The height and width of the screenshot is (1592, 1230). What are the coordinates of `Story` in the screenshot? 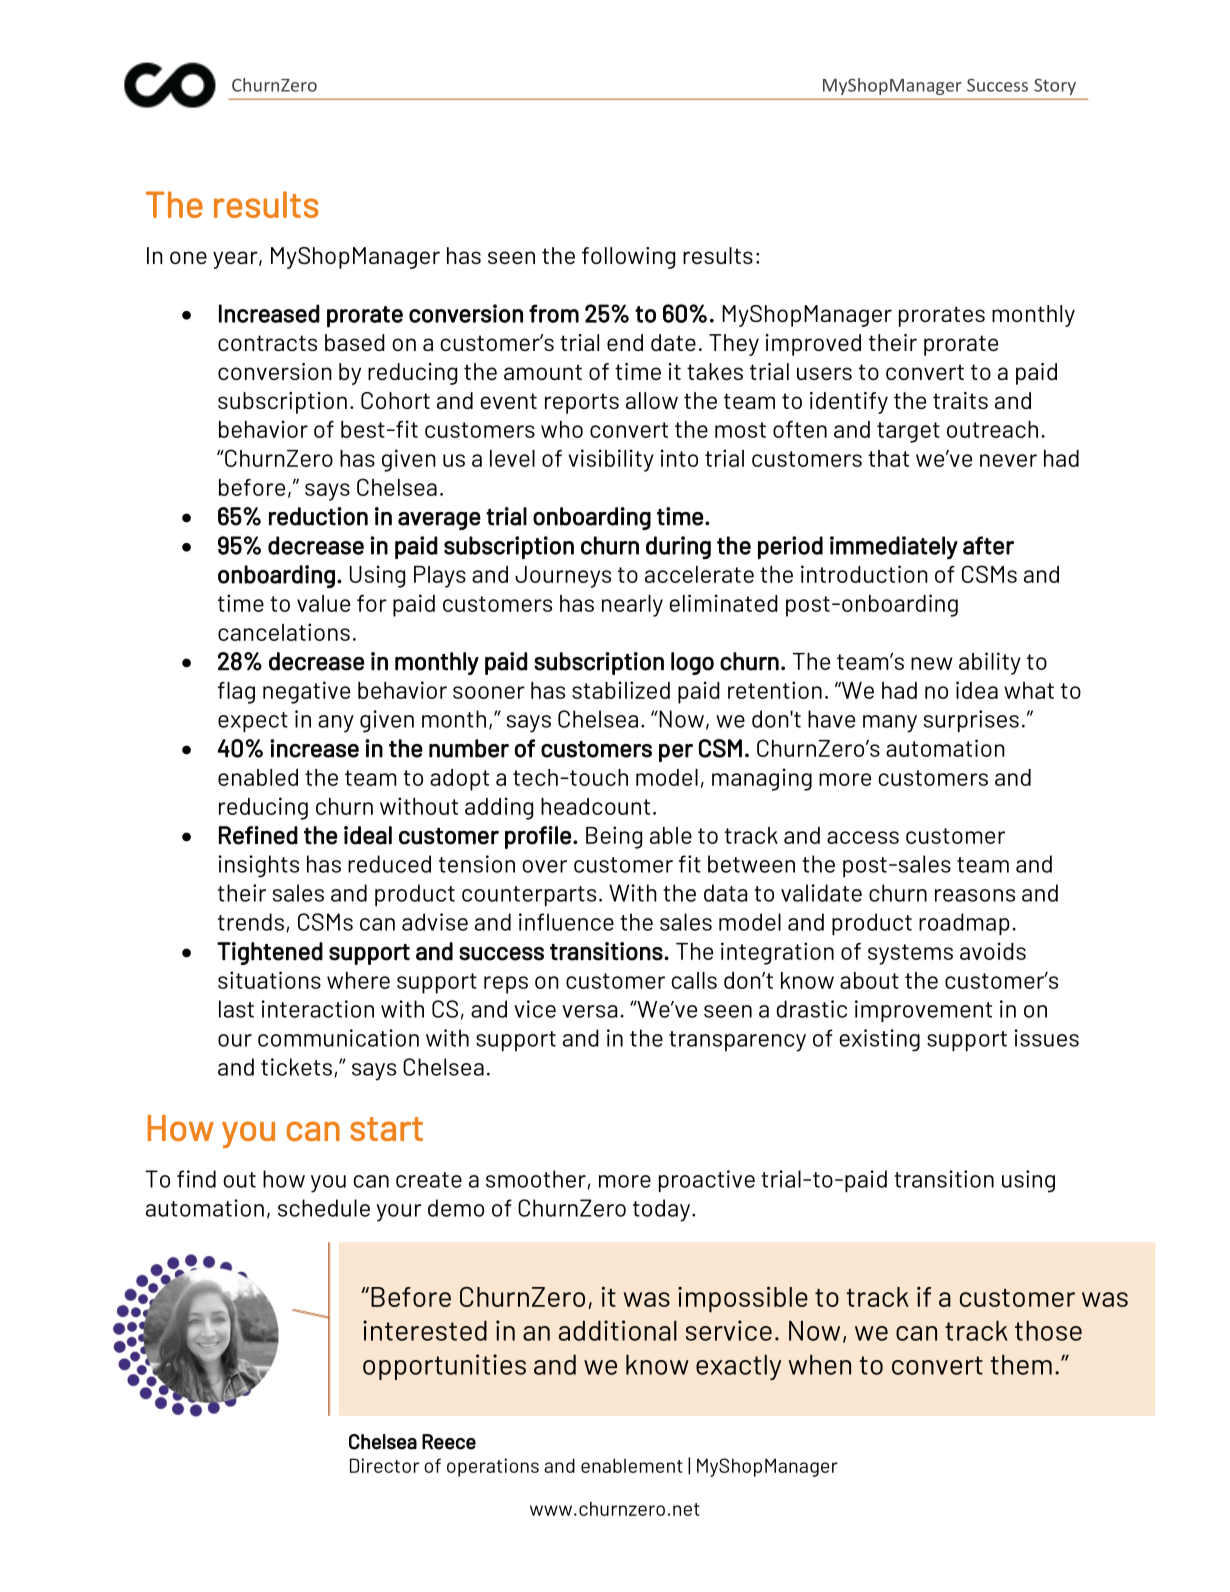 It's located at (1055, 86).
